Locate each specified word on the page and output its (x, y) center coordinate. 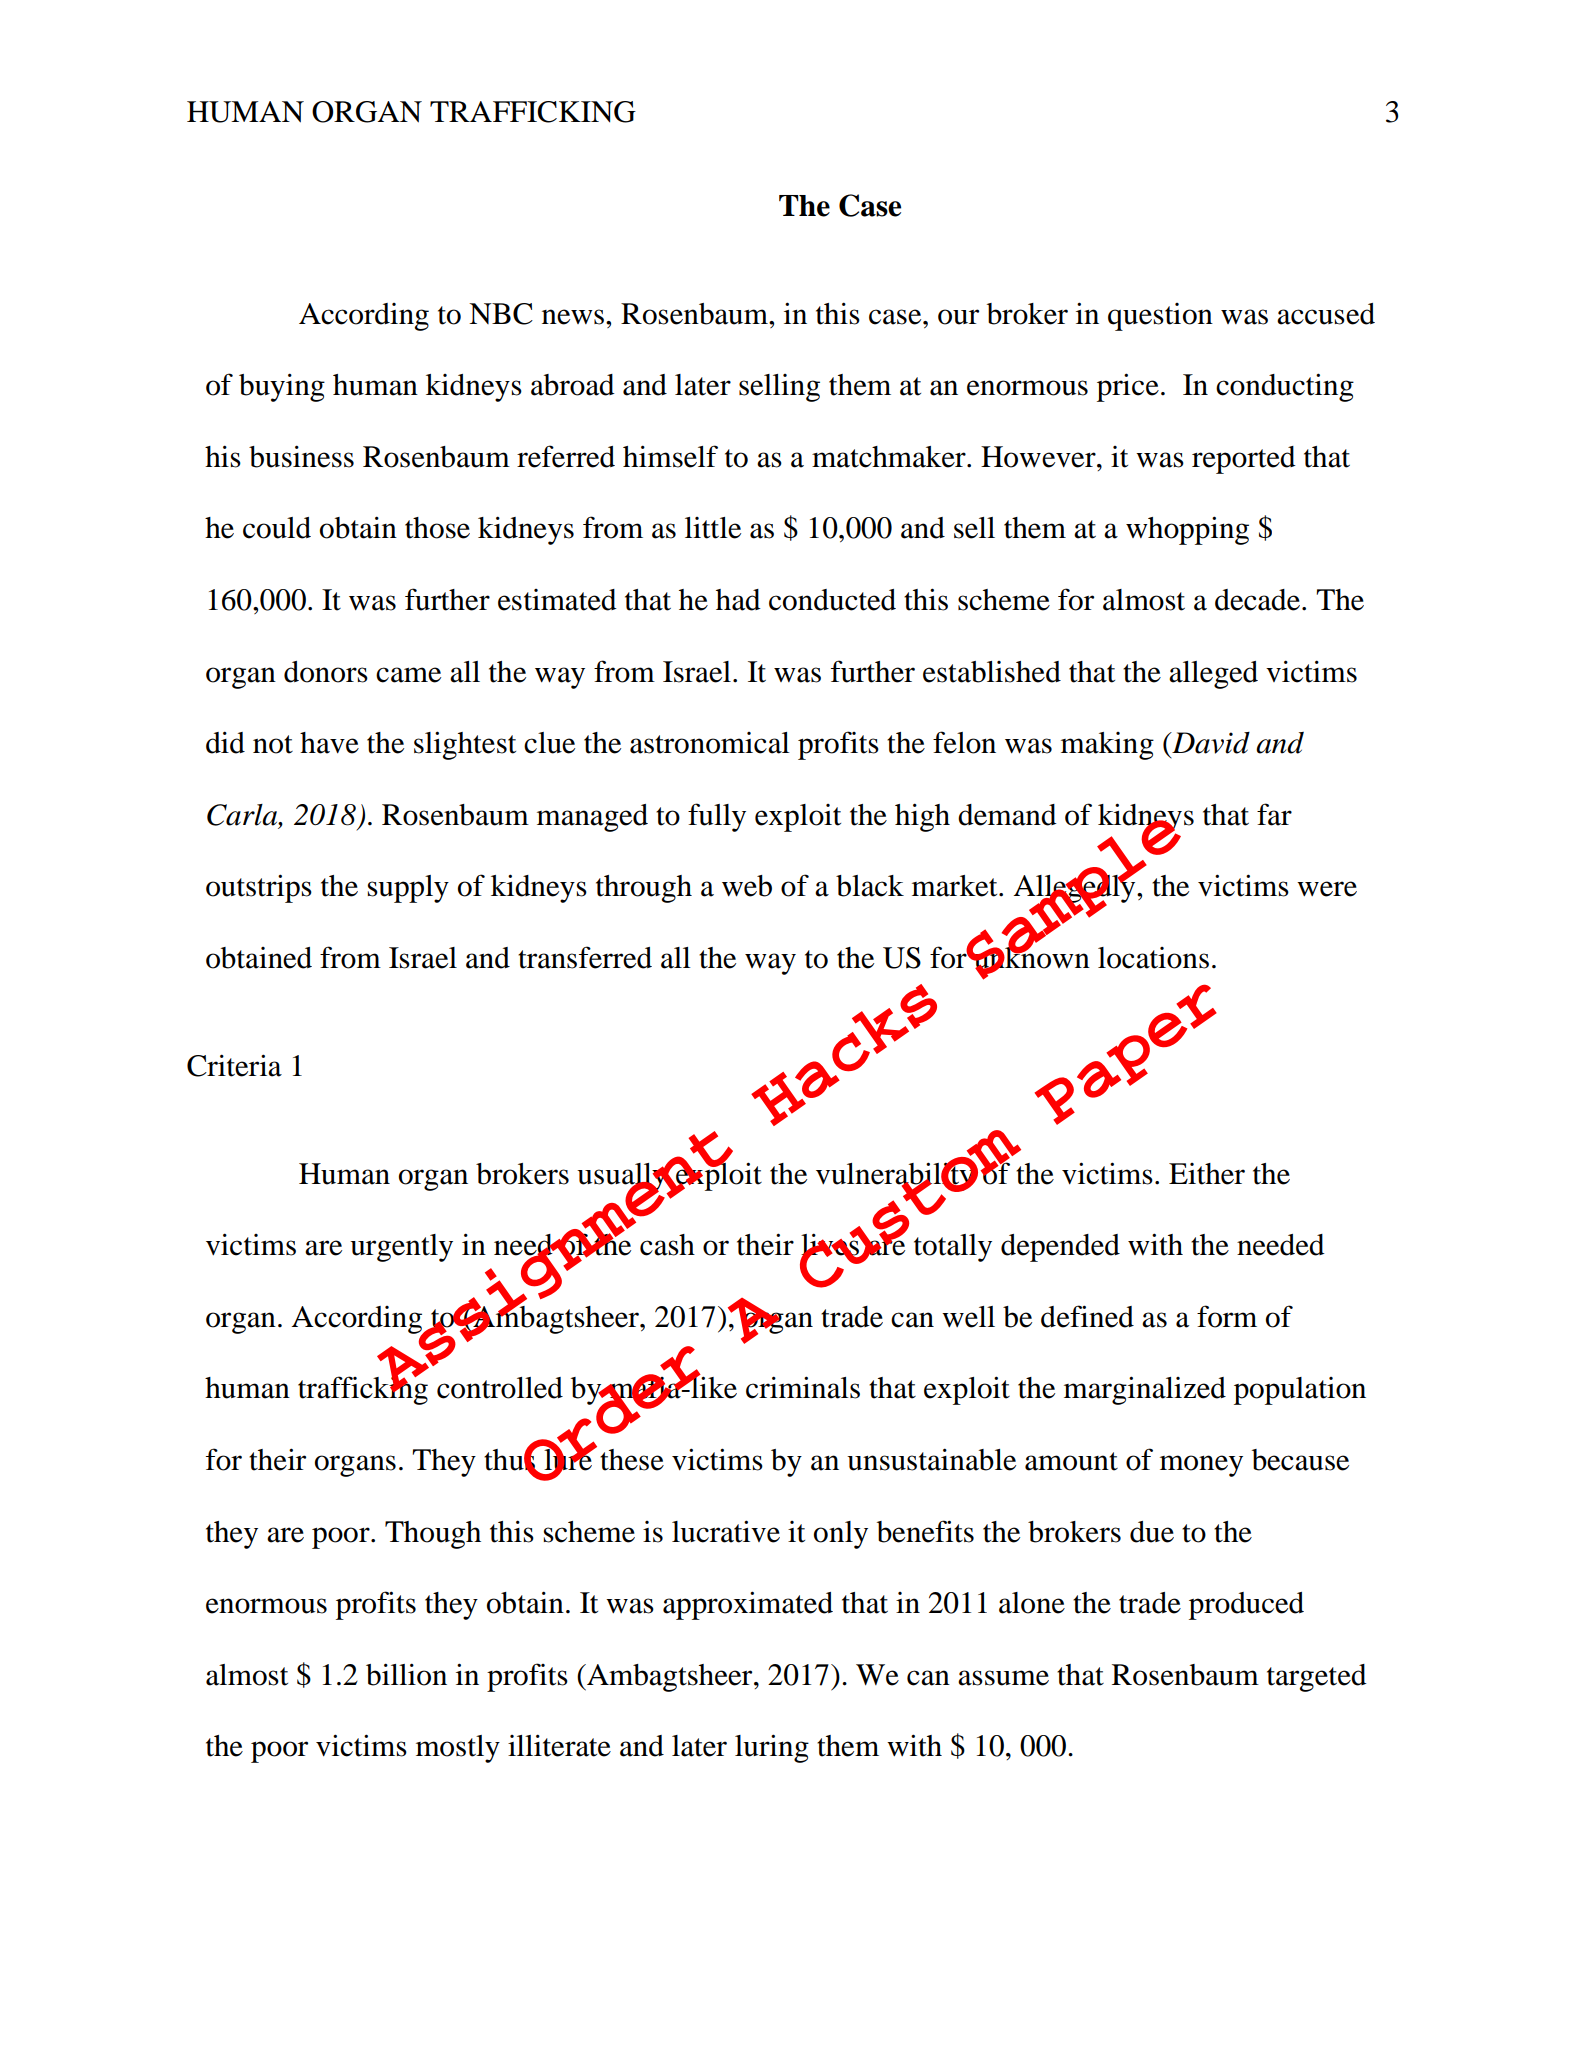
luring (772, 1748)
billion (406, 1674)
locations (1153, 958)
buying (282, 387)
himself (670, 456)
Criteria (234, 1065)
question (1160, 317)
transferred (585, 957)
